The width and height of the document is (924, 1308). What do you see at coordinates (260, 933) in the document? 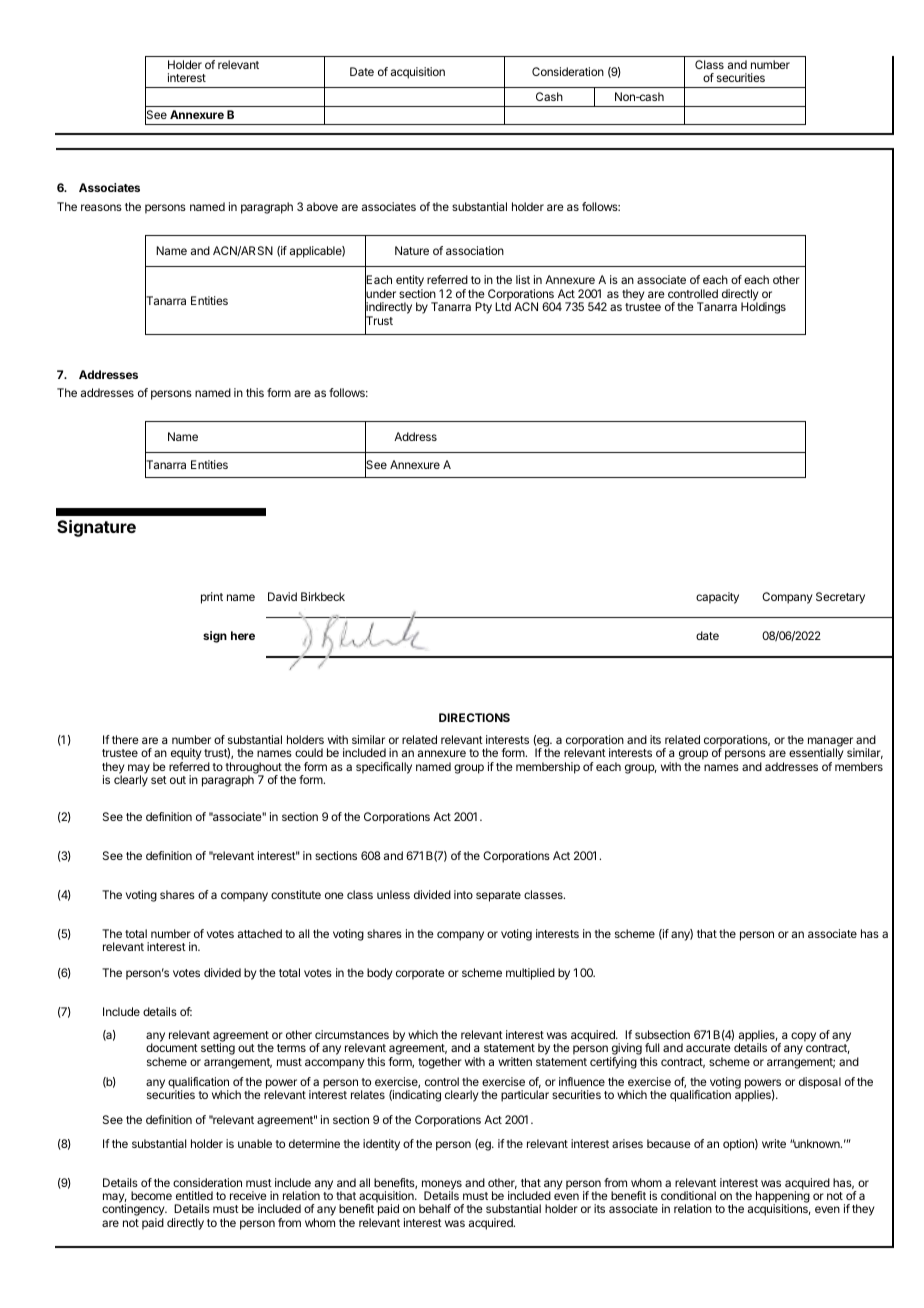
I see `attached` at bounding box center [260, 933].
